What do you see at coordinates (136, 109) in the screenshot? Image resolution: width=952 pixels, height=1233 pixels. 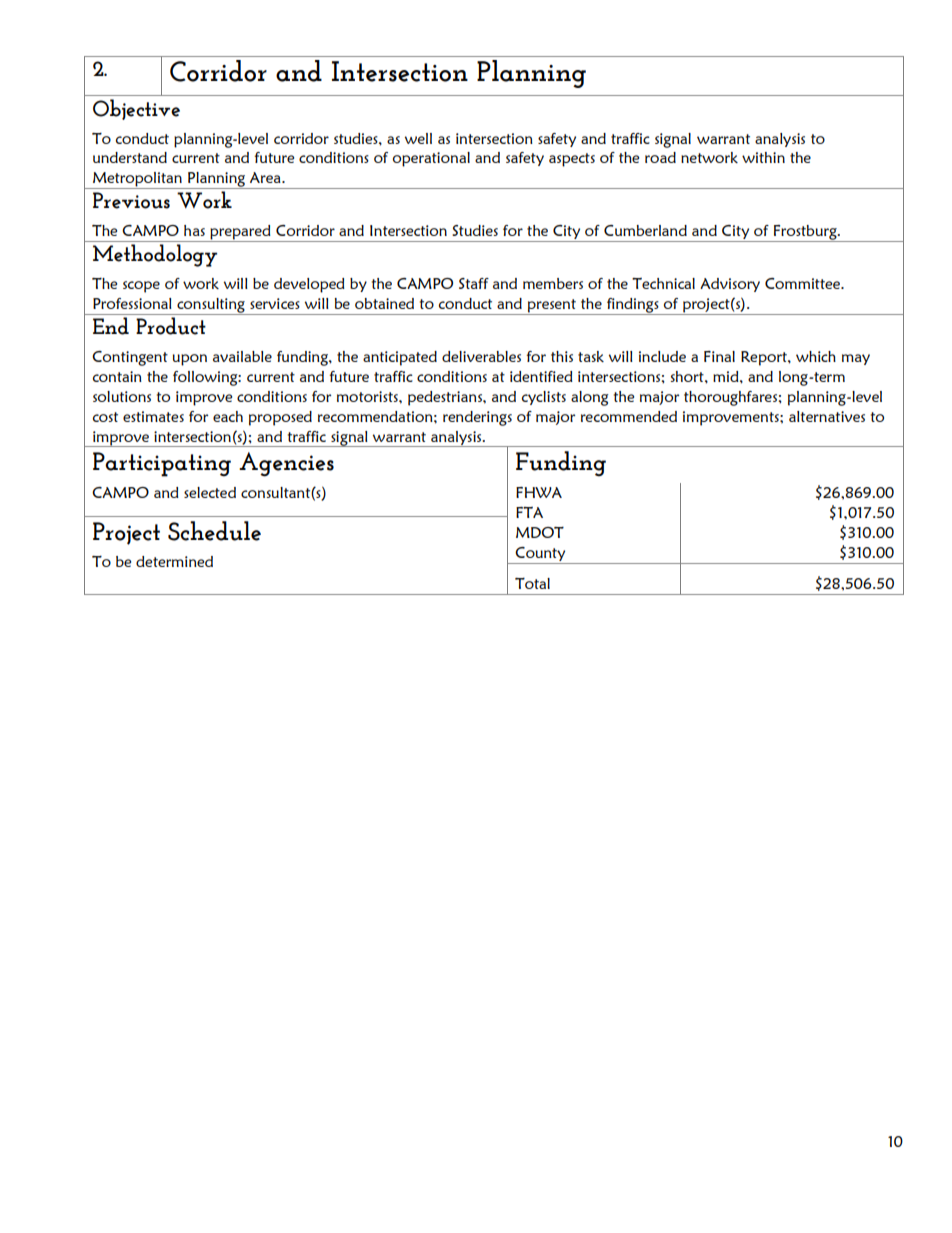 I see `Objective` at bounding box center [136, 109].
